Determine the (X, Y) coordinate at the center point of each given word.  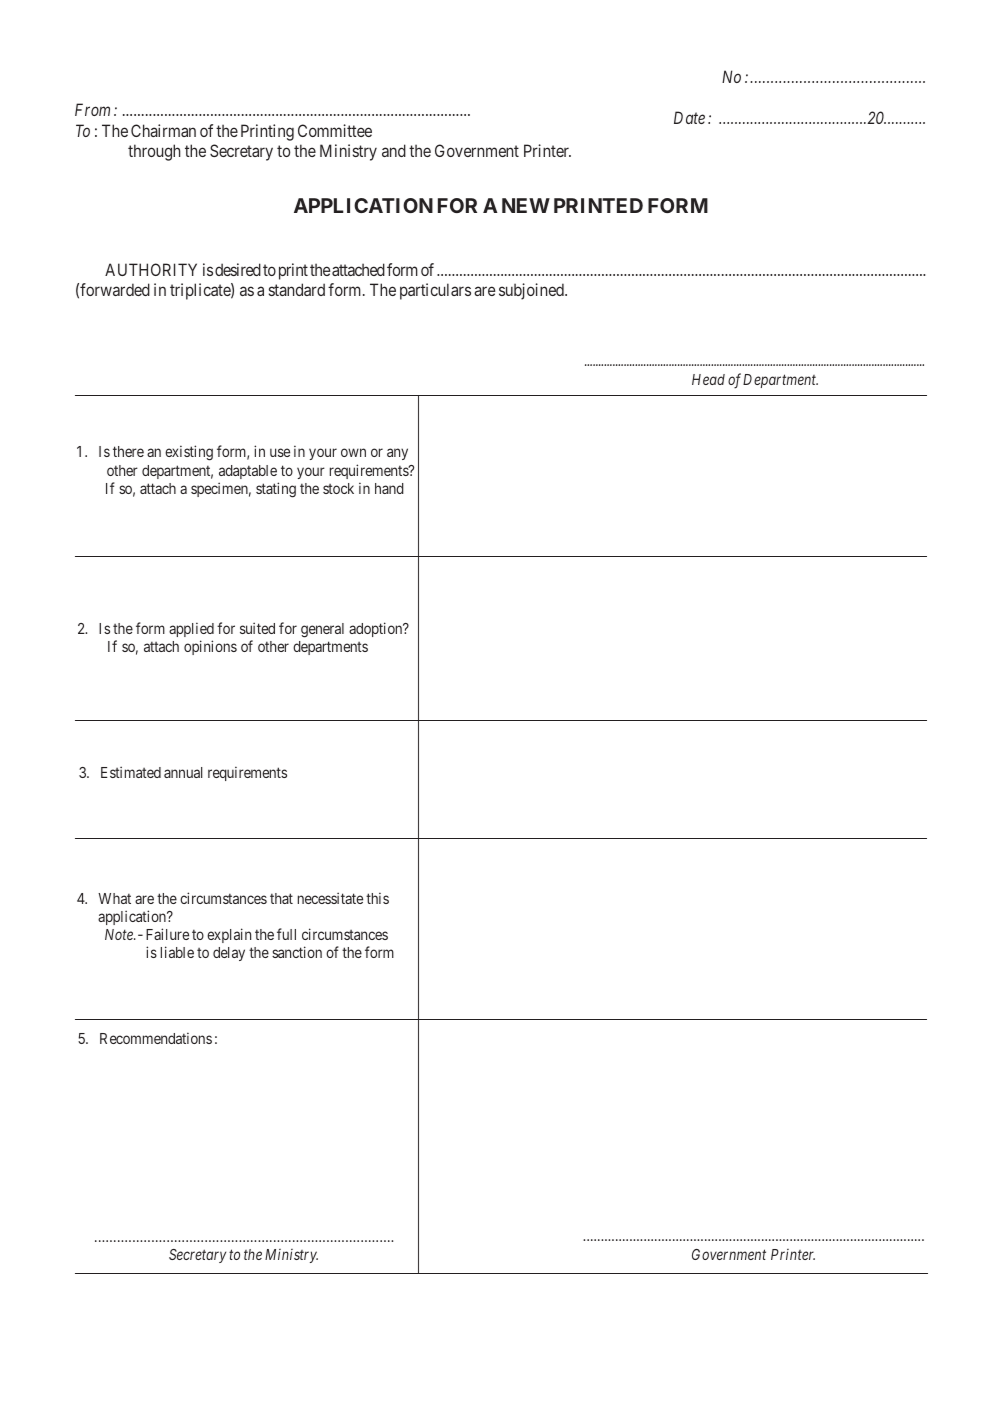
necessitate (330, 898)
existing (189, 453)
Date (689, 117)
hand (389, 488)
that (281, 898)
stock (338, 488)
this (377, 898)
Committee (335, 130)
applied (191, 629)
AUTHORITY (151, 269)
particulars (435, 291)
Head (708, 379)
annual (183, 772)
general (322, 630)
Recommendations (156, 1038)
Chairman (163, 130)
